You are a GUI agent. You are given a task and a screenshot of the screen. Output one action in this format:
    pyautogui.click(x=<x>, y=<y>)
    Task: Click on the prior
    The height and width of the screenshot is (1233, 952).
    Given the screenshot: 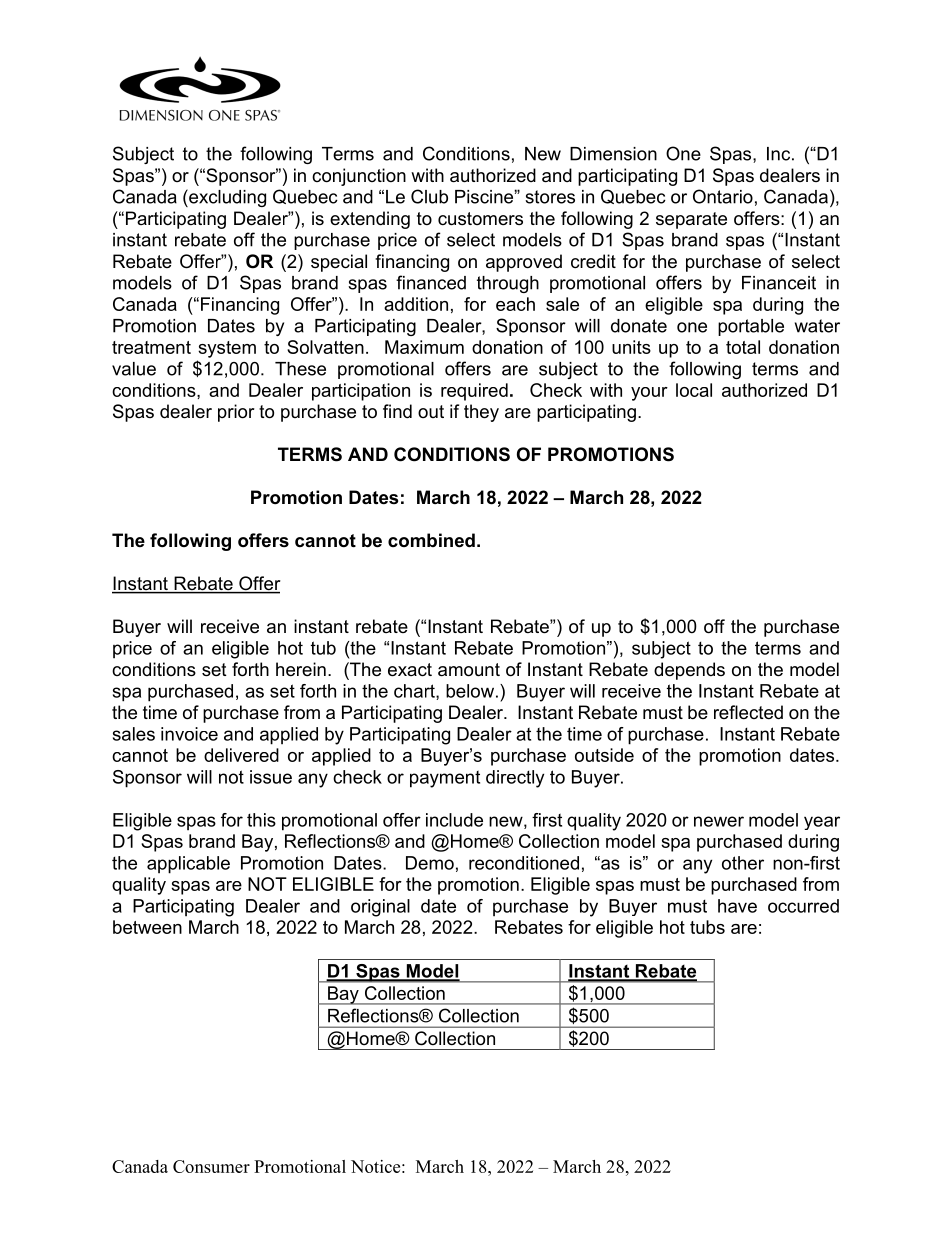 What is the action you would take?
    pyautogui.click(x=236, y=413)
